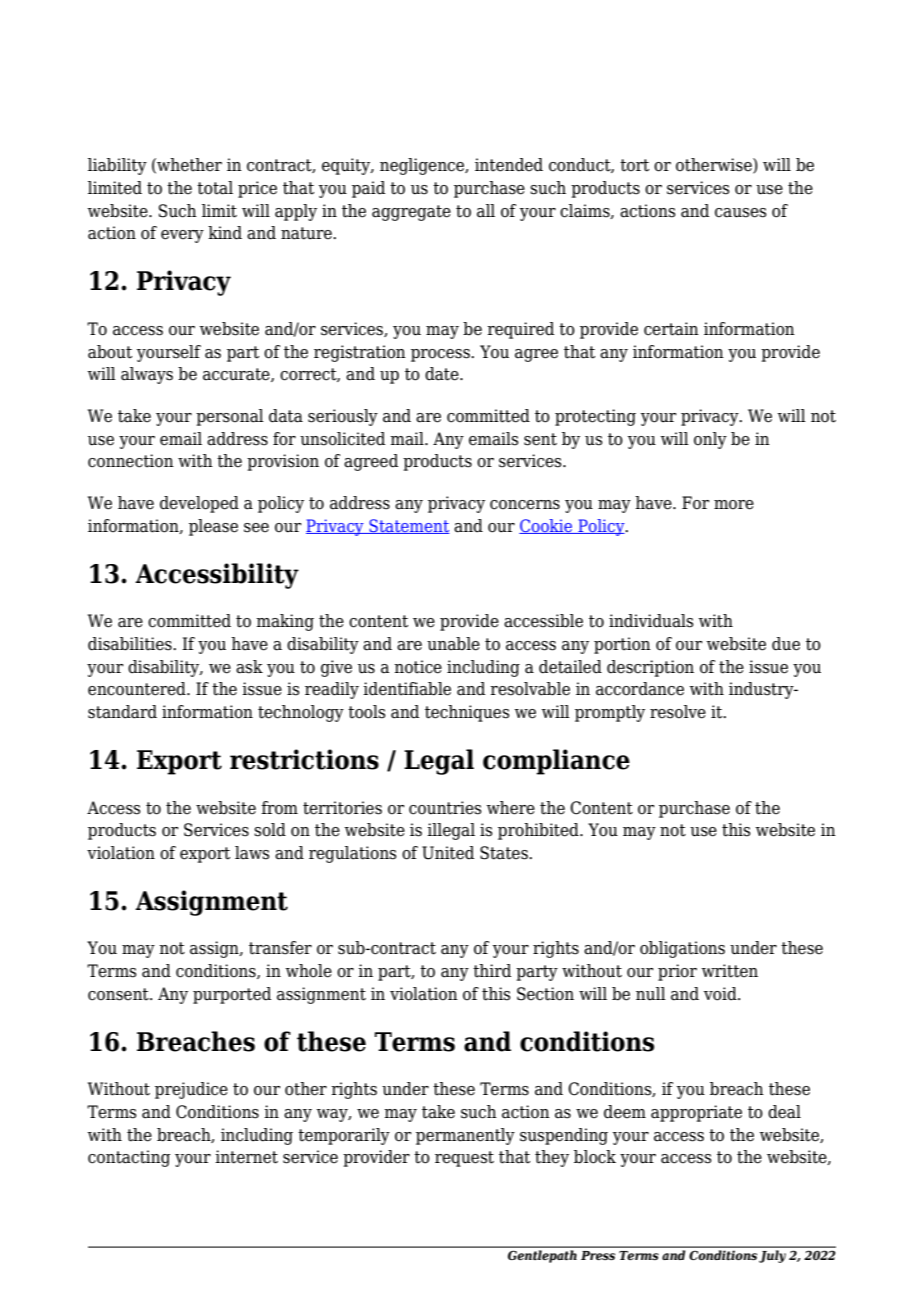 This page has height=1308, width=924. What do you see at coordinates (486, 211) in the page?
I see `all` at bounding box center [486, 211].
